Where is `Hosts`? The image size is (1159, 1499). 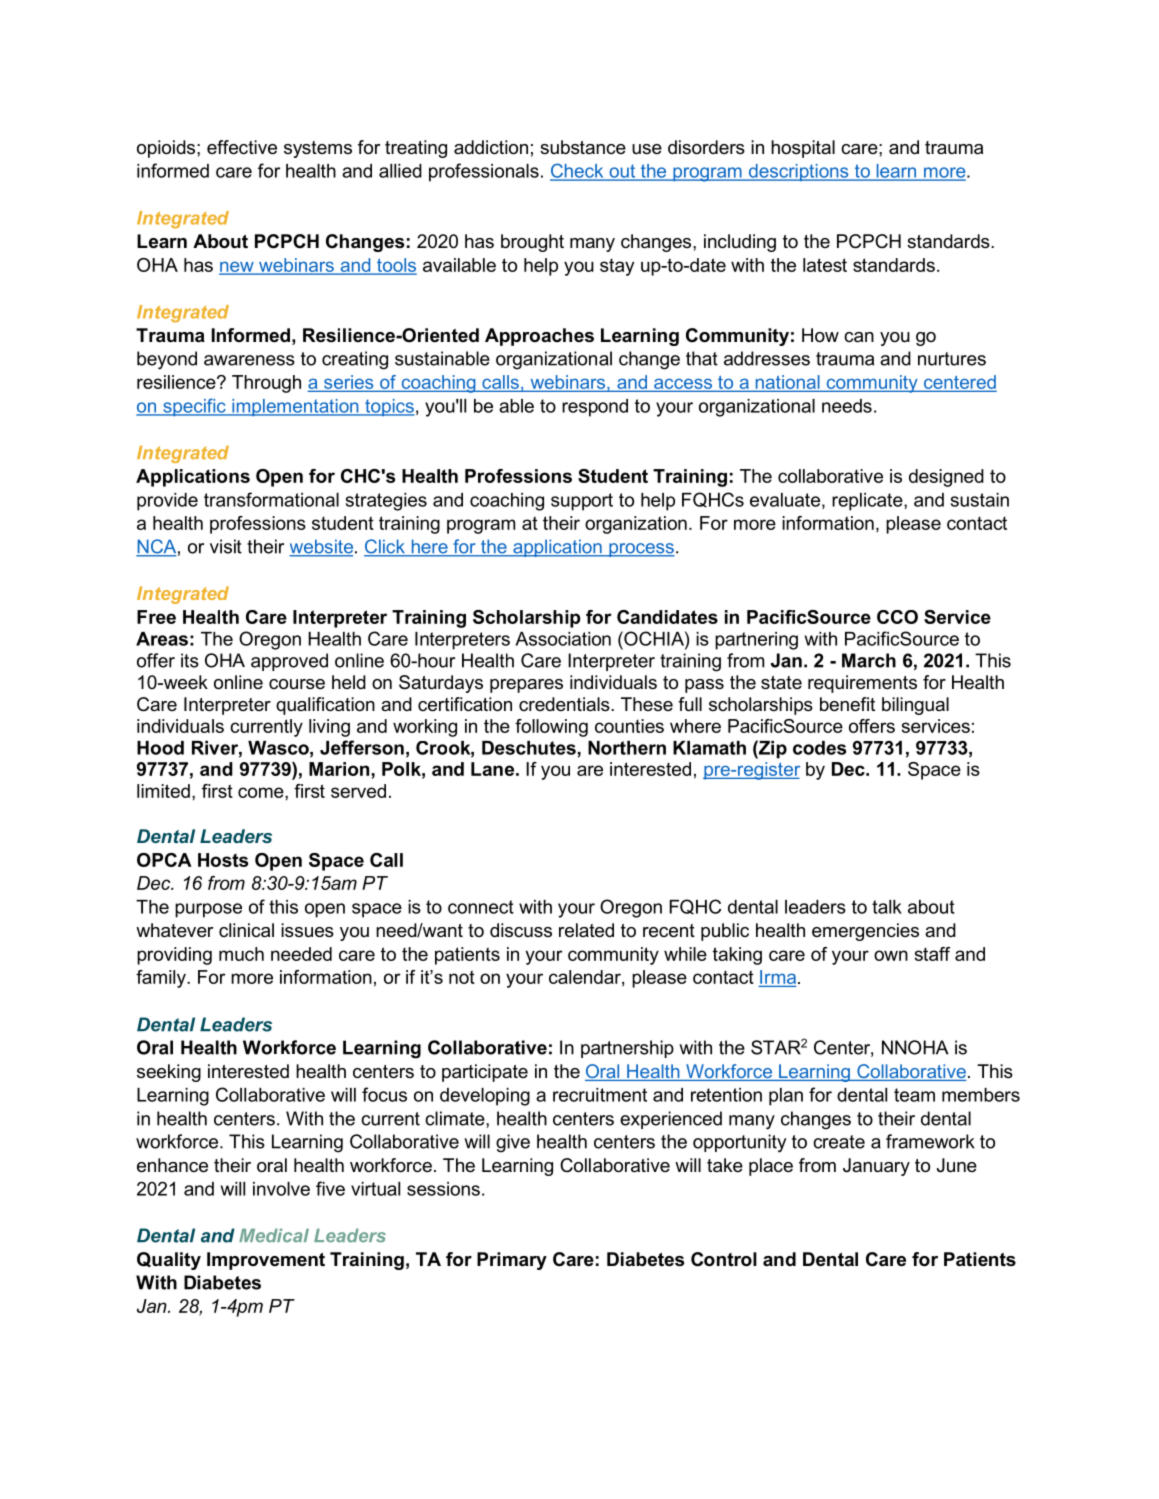
Hosts is located at coordinates (223, 860).
